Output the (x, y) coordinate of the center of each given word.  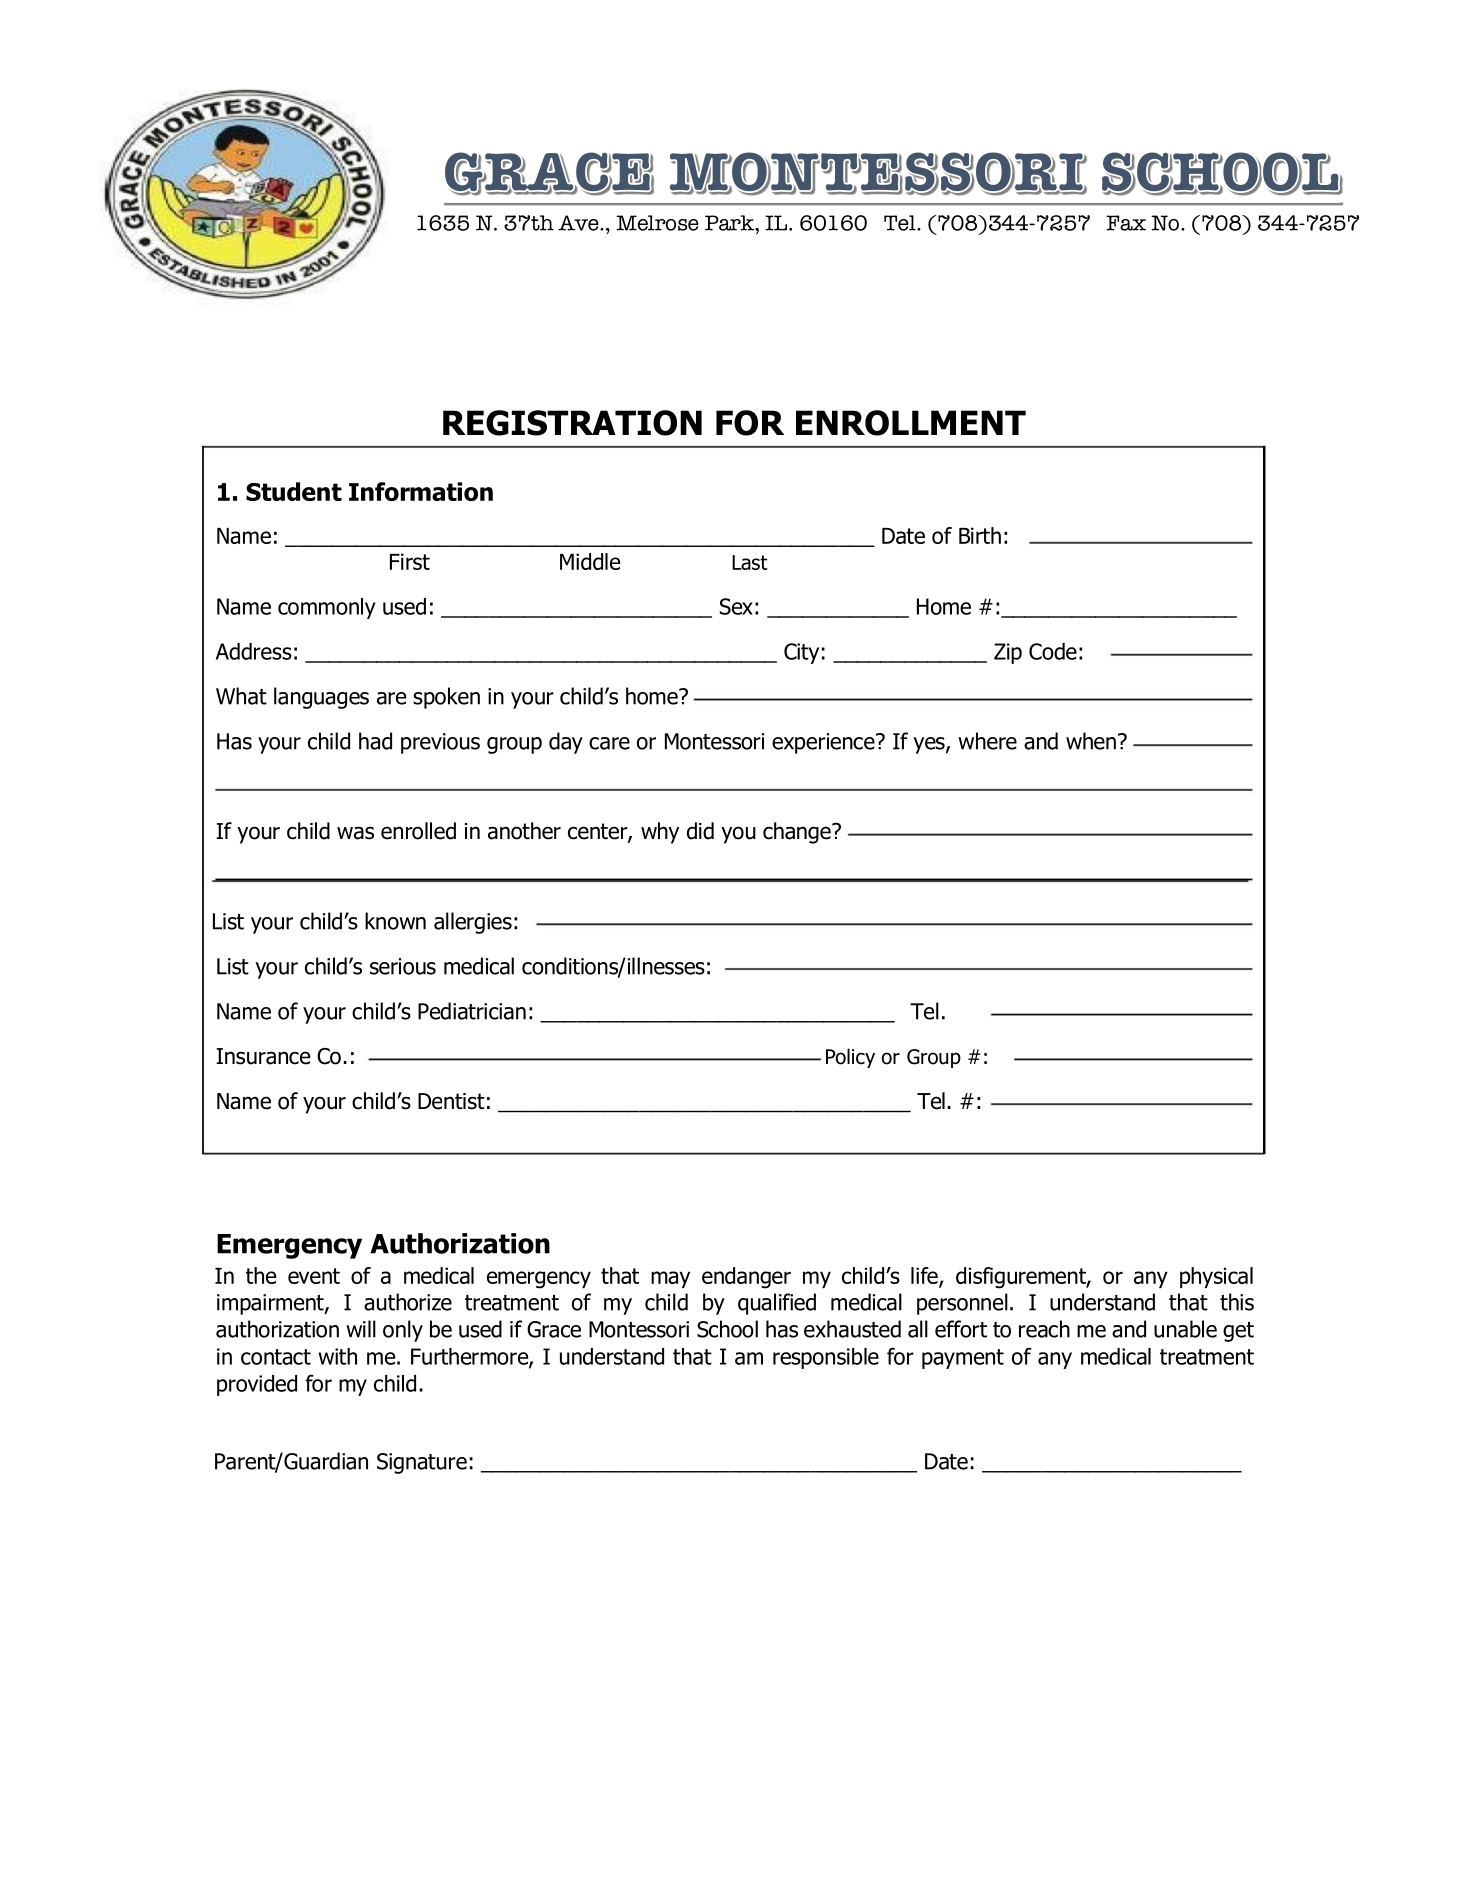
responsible (826, 1358)
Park (731, 223)
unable (1185, 1329)
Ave (579, 223)
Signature (422, 1463)
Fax (1126, 223)
